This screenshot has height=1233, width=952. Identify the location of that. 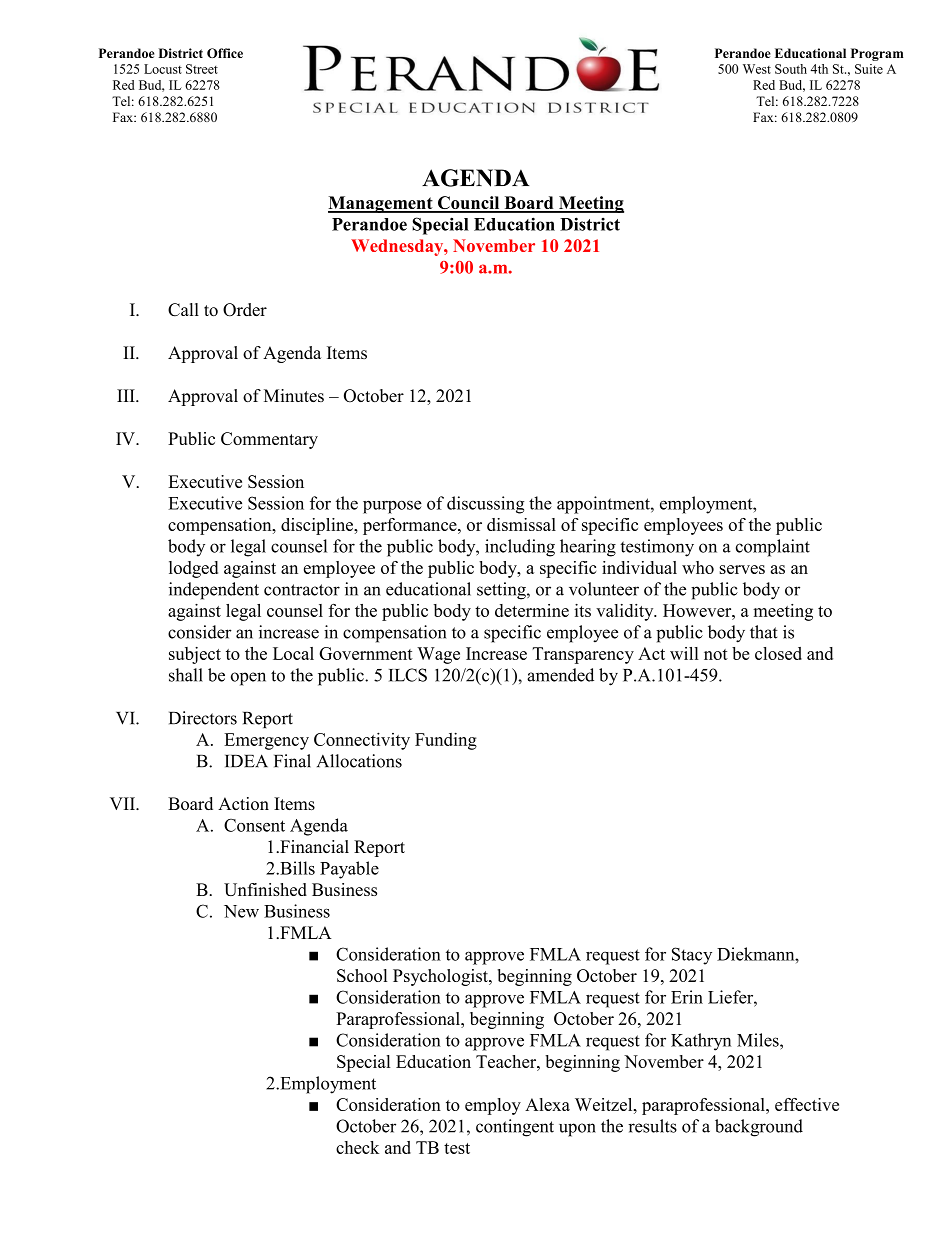
(764, 632).
